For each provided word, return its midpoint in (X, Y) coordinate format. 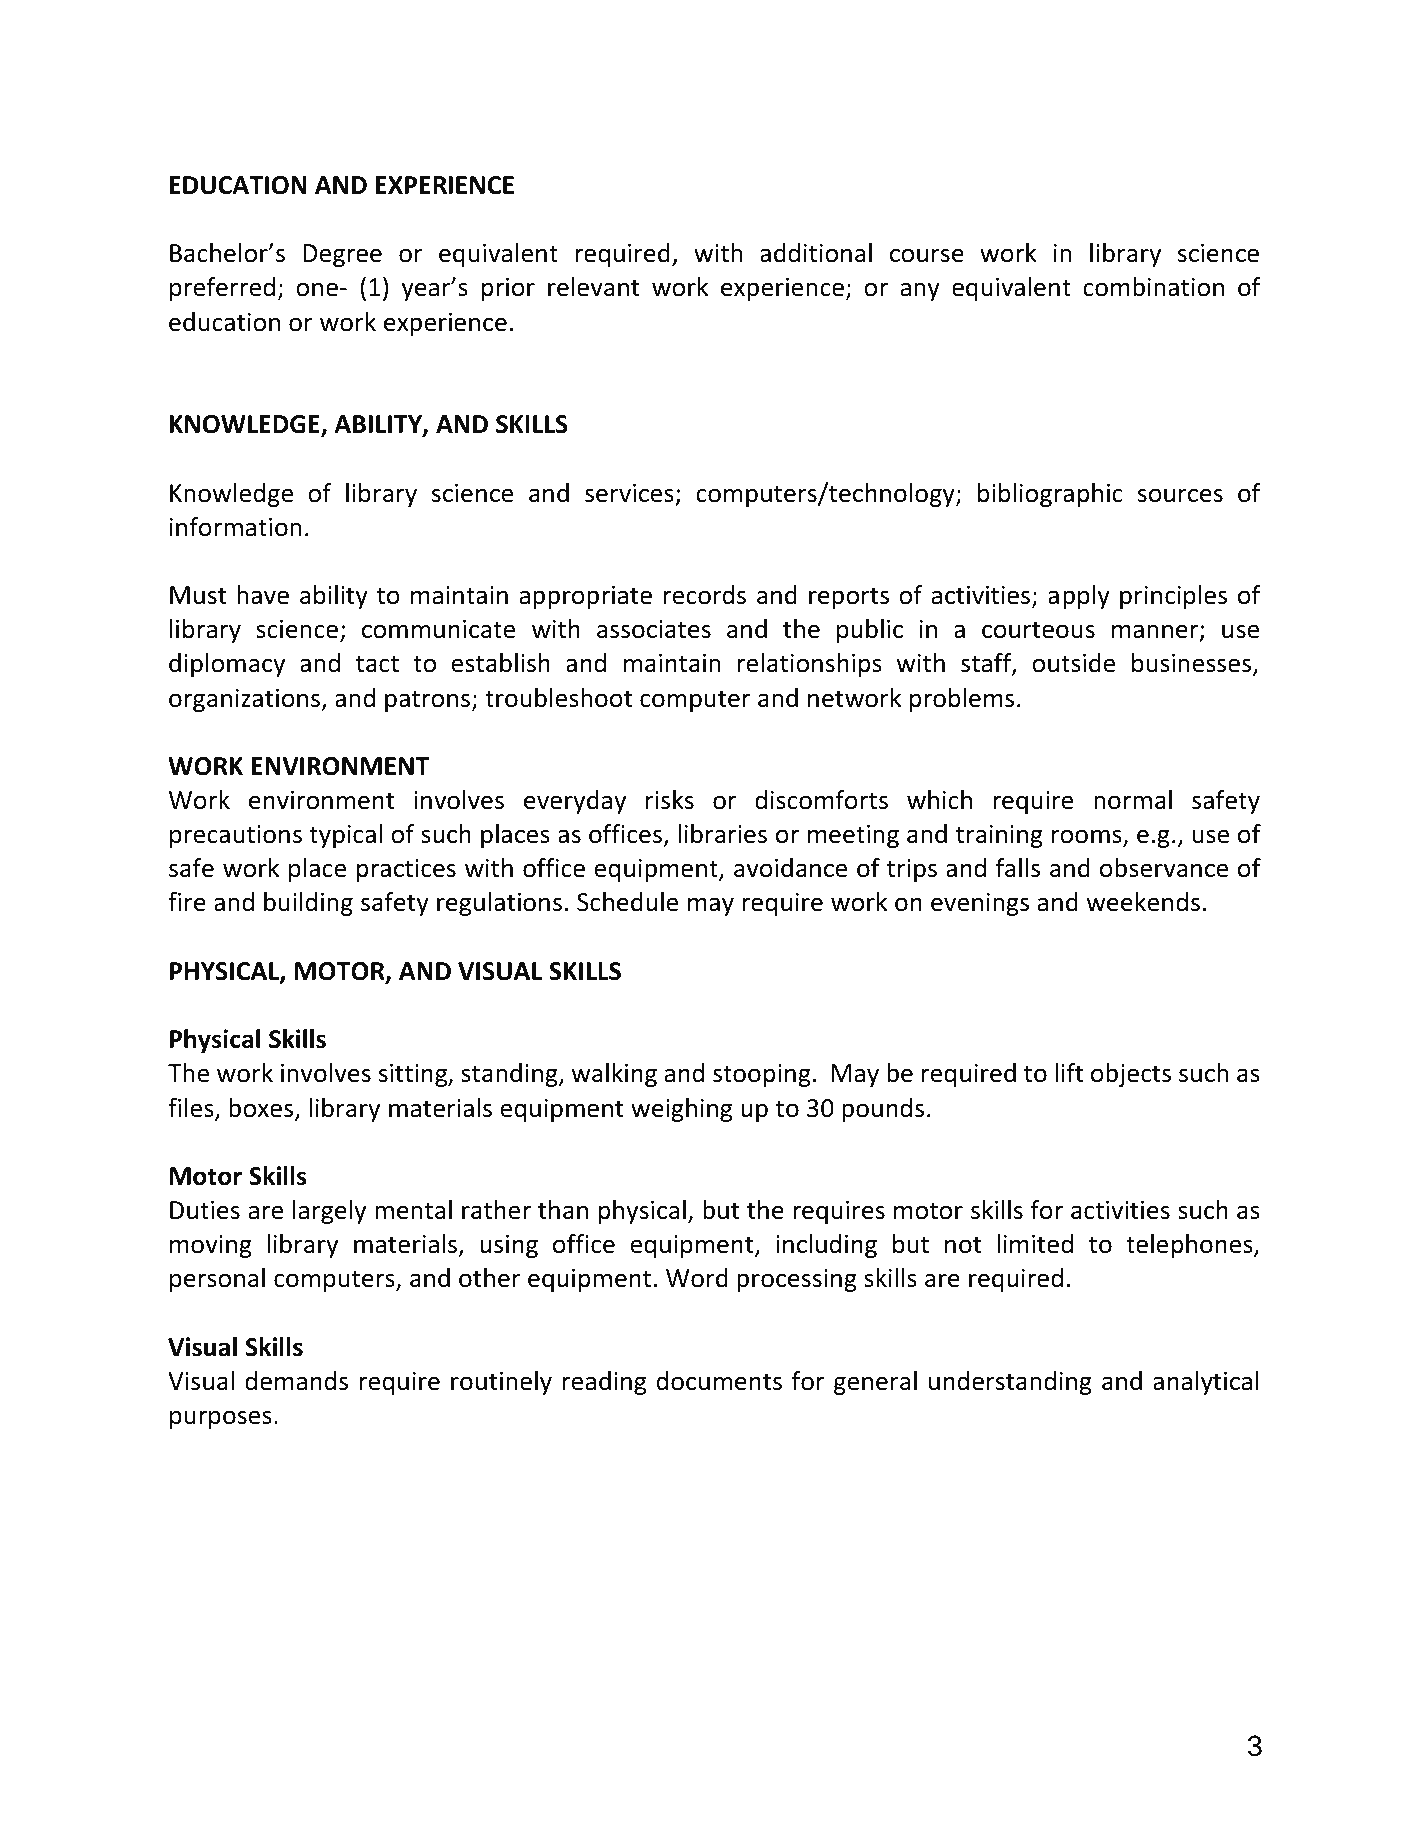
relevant (594, 287)
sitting (414, 1075)
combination (1153, 287)
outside (1073, 663)
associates (654, 629)
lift (1069, 1073)
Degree (342, 255)
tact (377, 664)
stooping (762, 1075)
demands (296, 1381)
